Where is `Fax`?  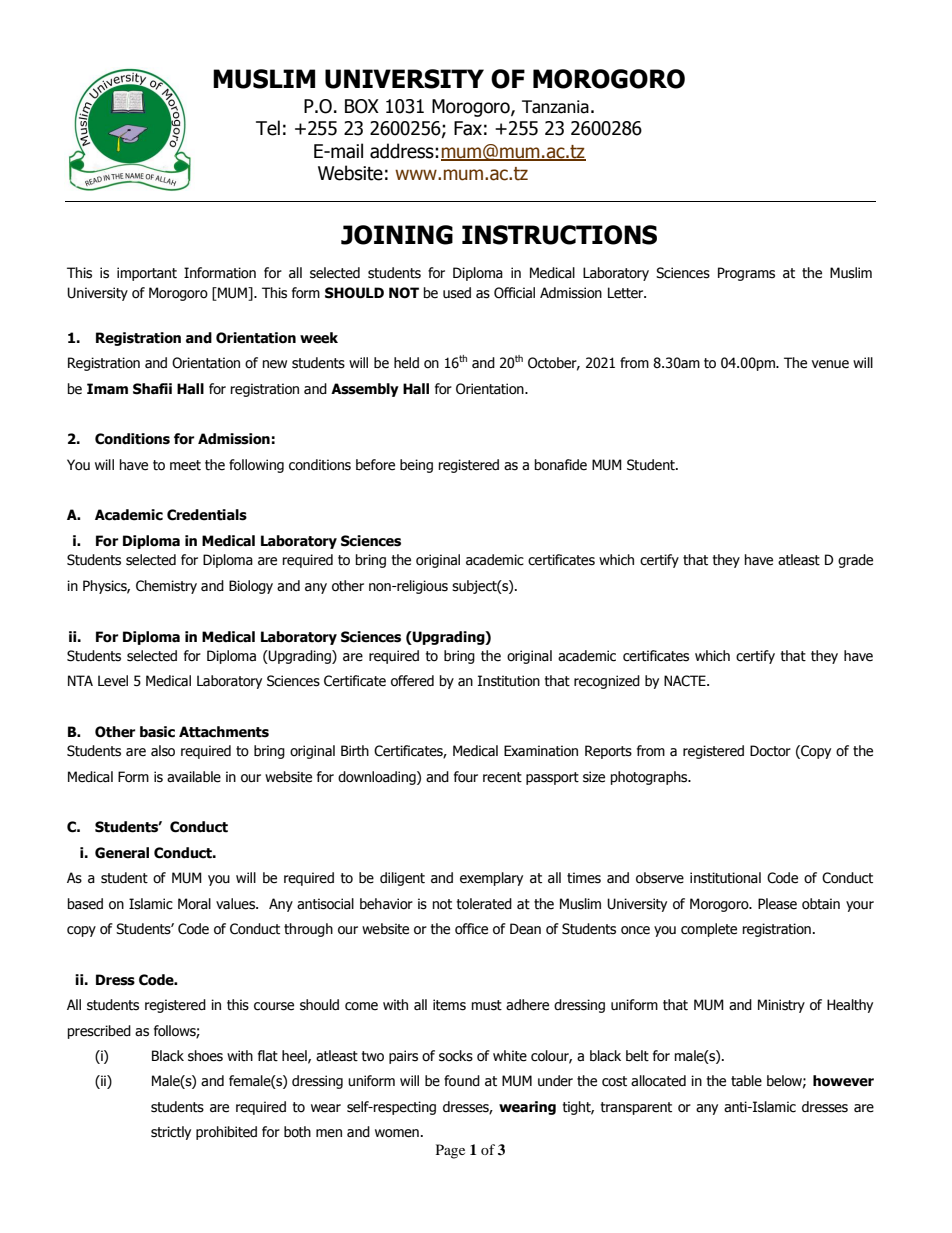 Fax is located at coordinates (468, 128).
